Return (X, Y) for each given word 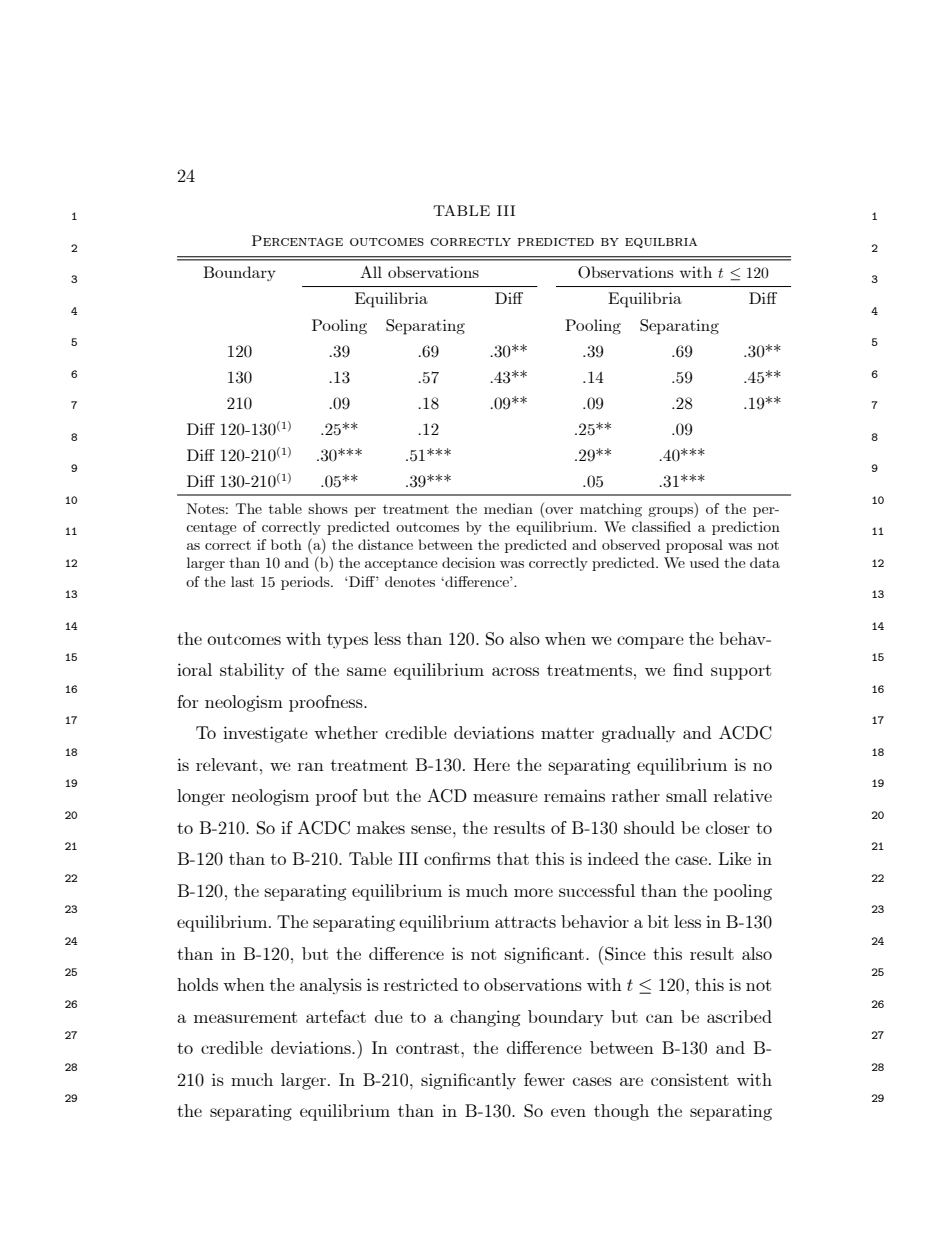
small (686, 795)
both (286, 544)
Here (492, 764)
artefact (336, 1016)
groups (671, 512)
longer (201, 797)
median (508, 508)
